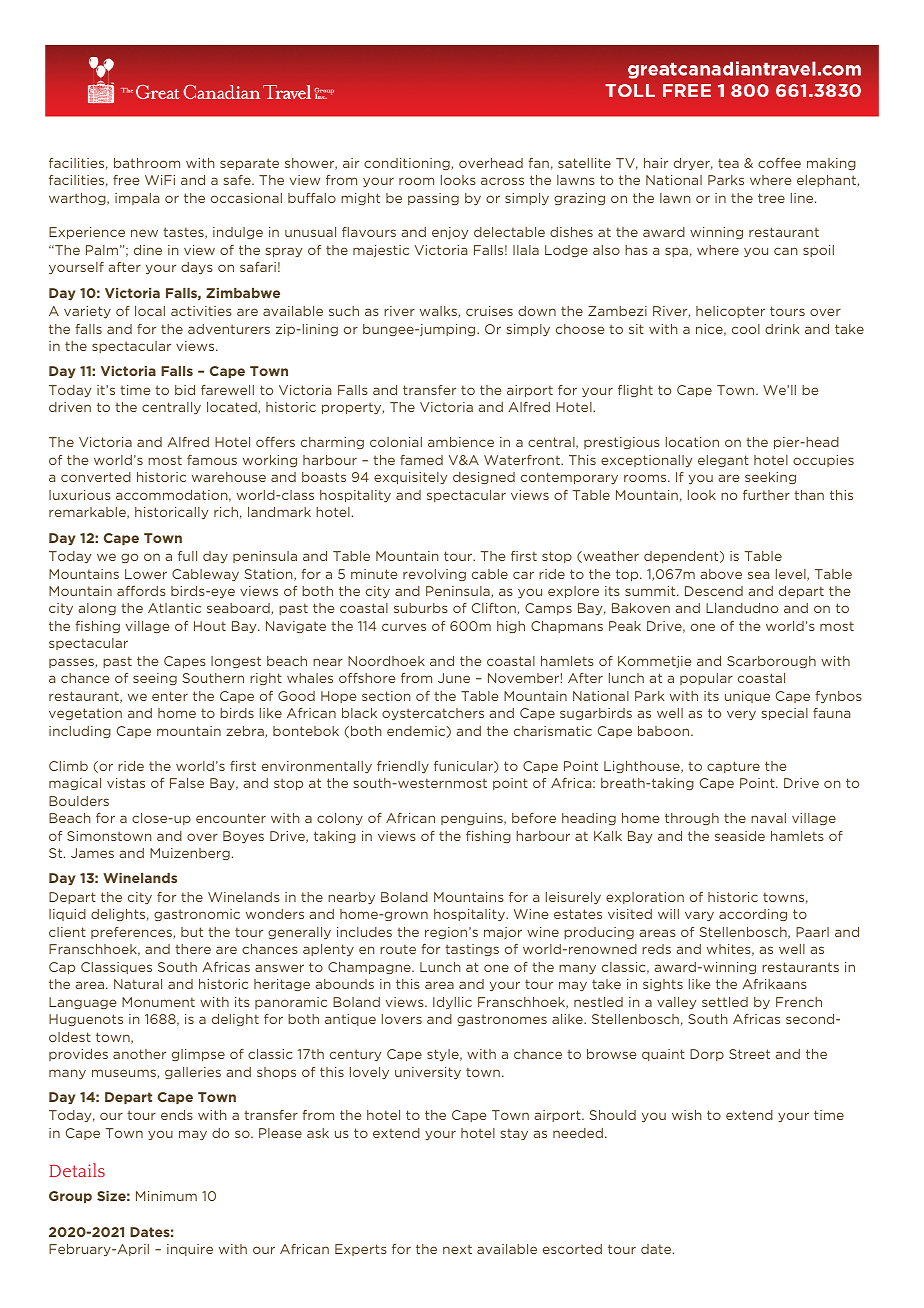  What do you see at coordinates (721, 574) in the screenshot?
I see `above` at bounding box center [721, 574].
